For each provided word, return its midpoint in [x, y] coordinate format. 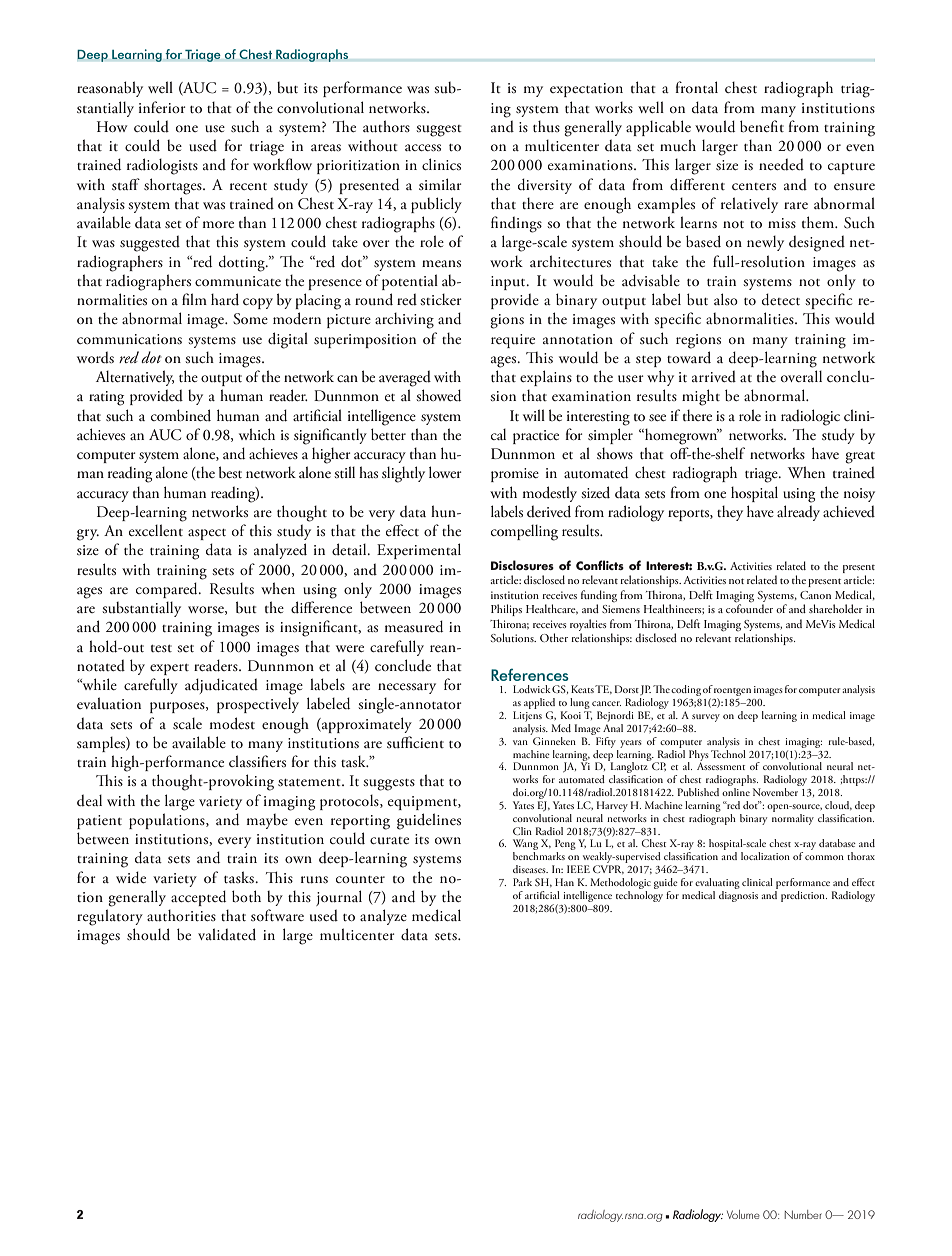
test [161, 648]
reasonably [110, 89]
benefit [762, 126]
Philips [506, 610]
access [423, 147]
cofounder [749, 607]
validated [227, 934]
